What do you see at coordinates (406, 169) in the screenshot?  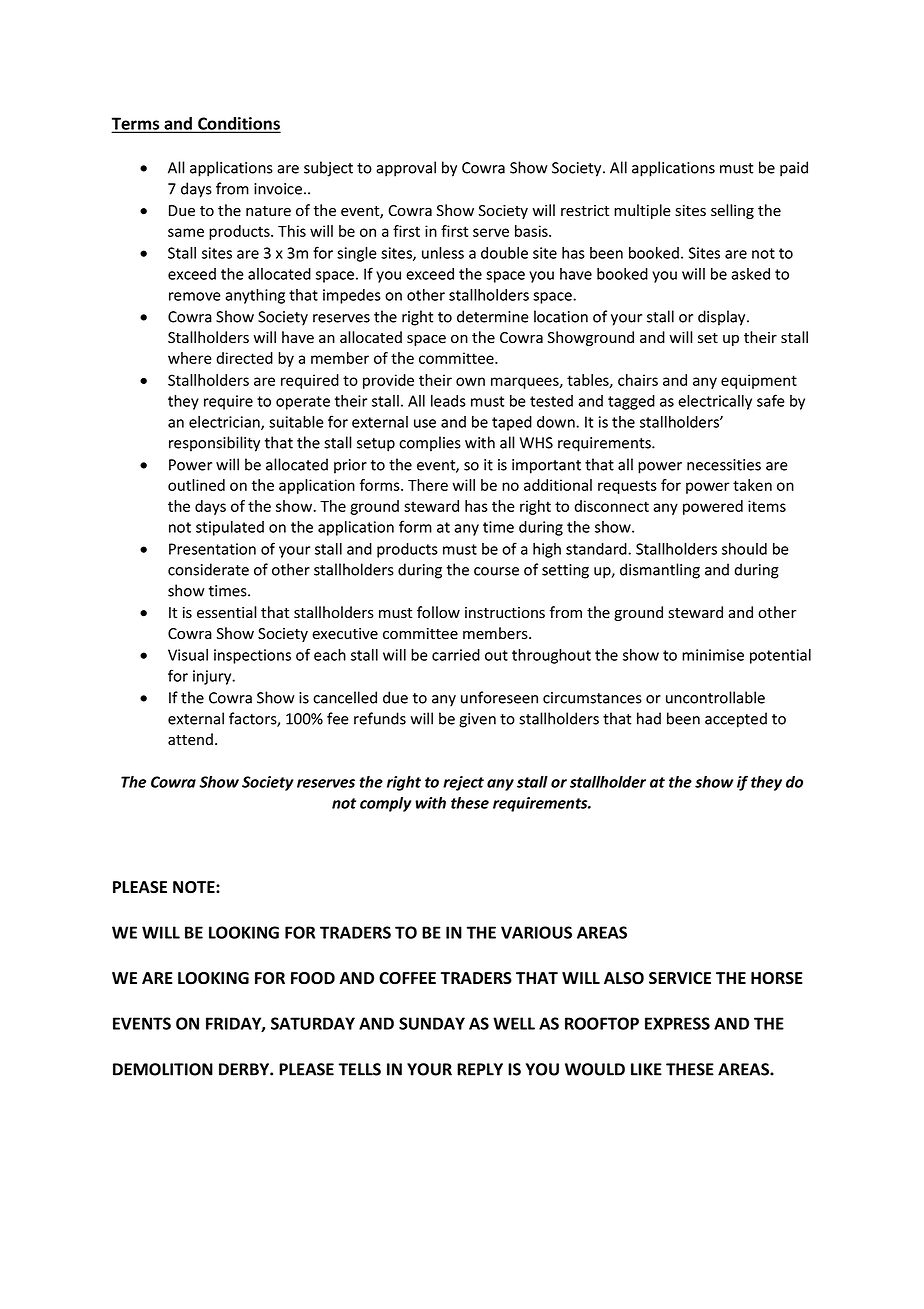 I see `approval` at bounding box center [406, 169].
